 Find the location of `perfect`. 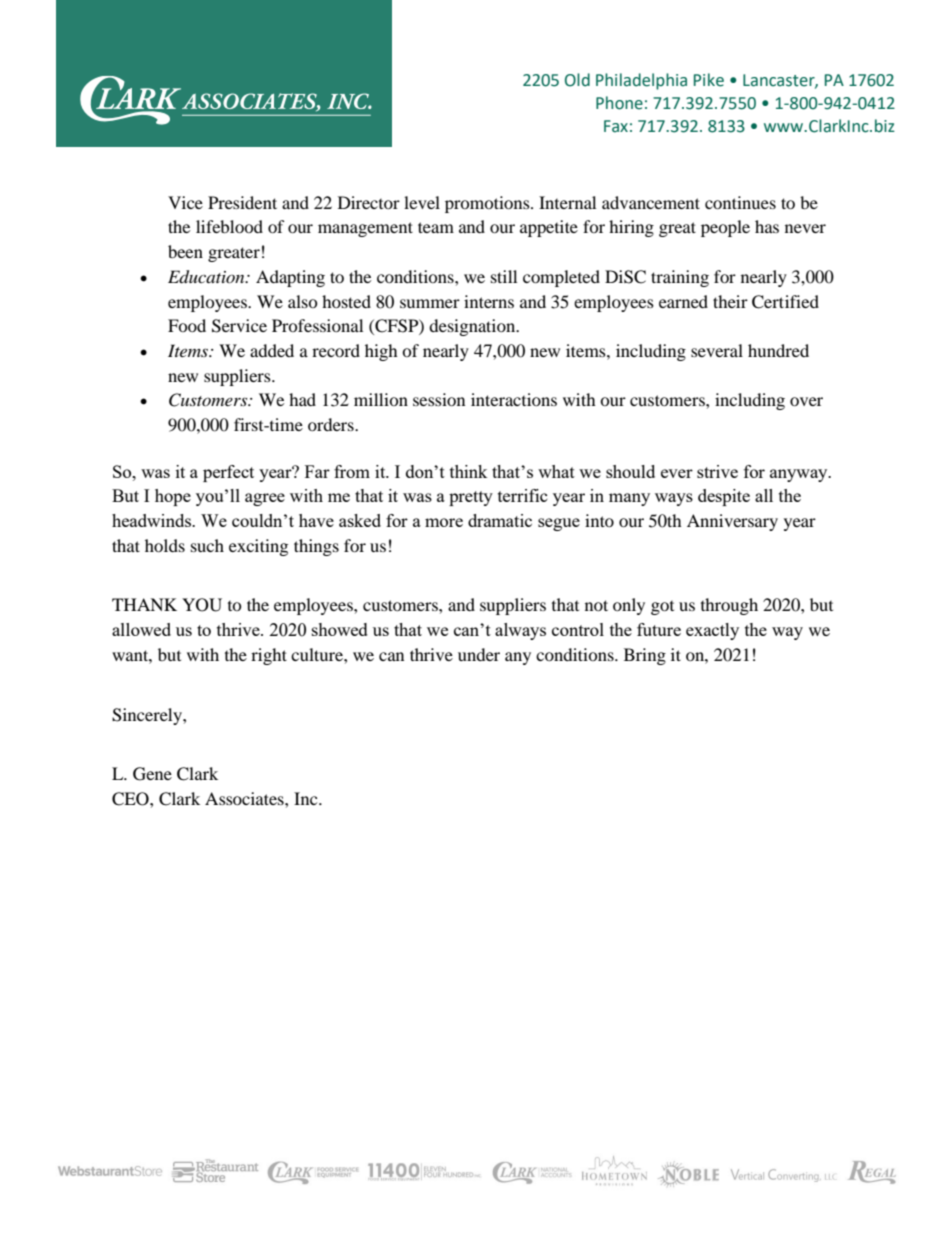

perfect is located at coordinates (228, 473).
